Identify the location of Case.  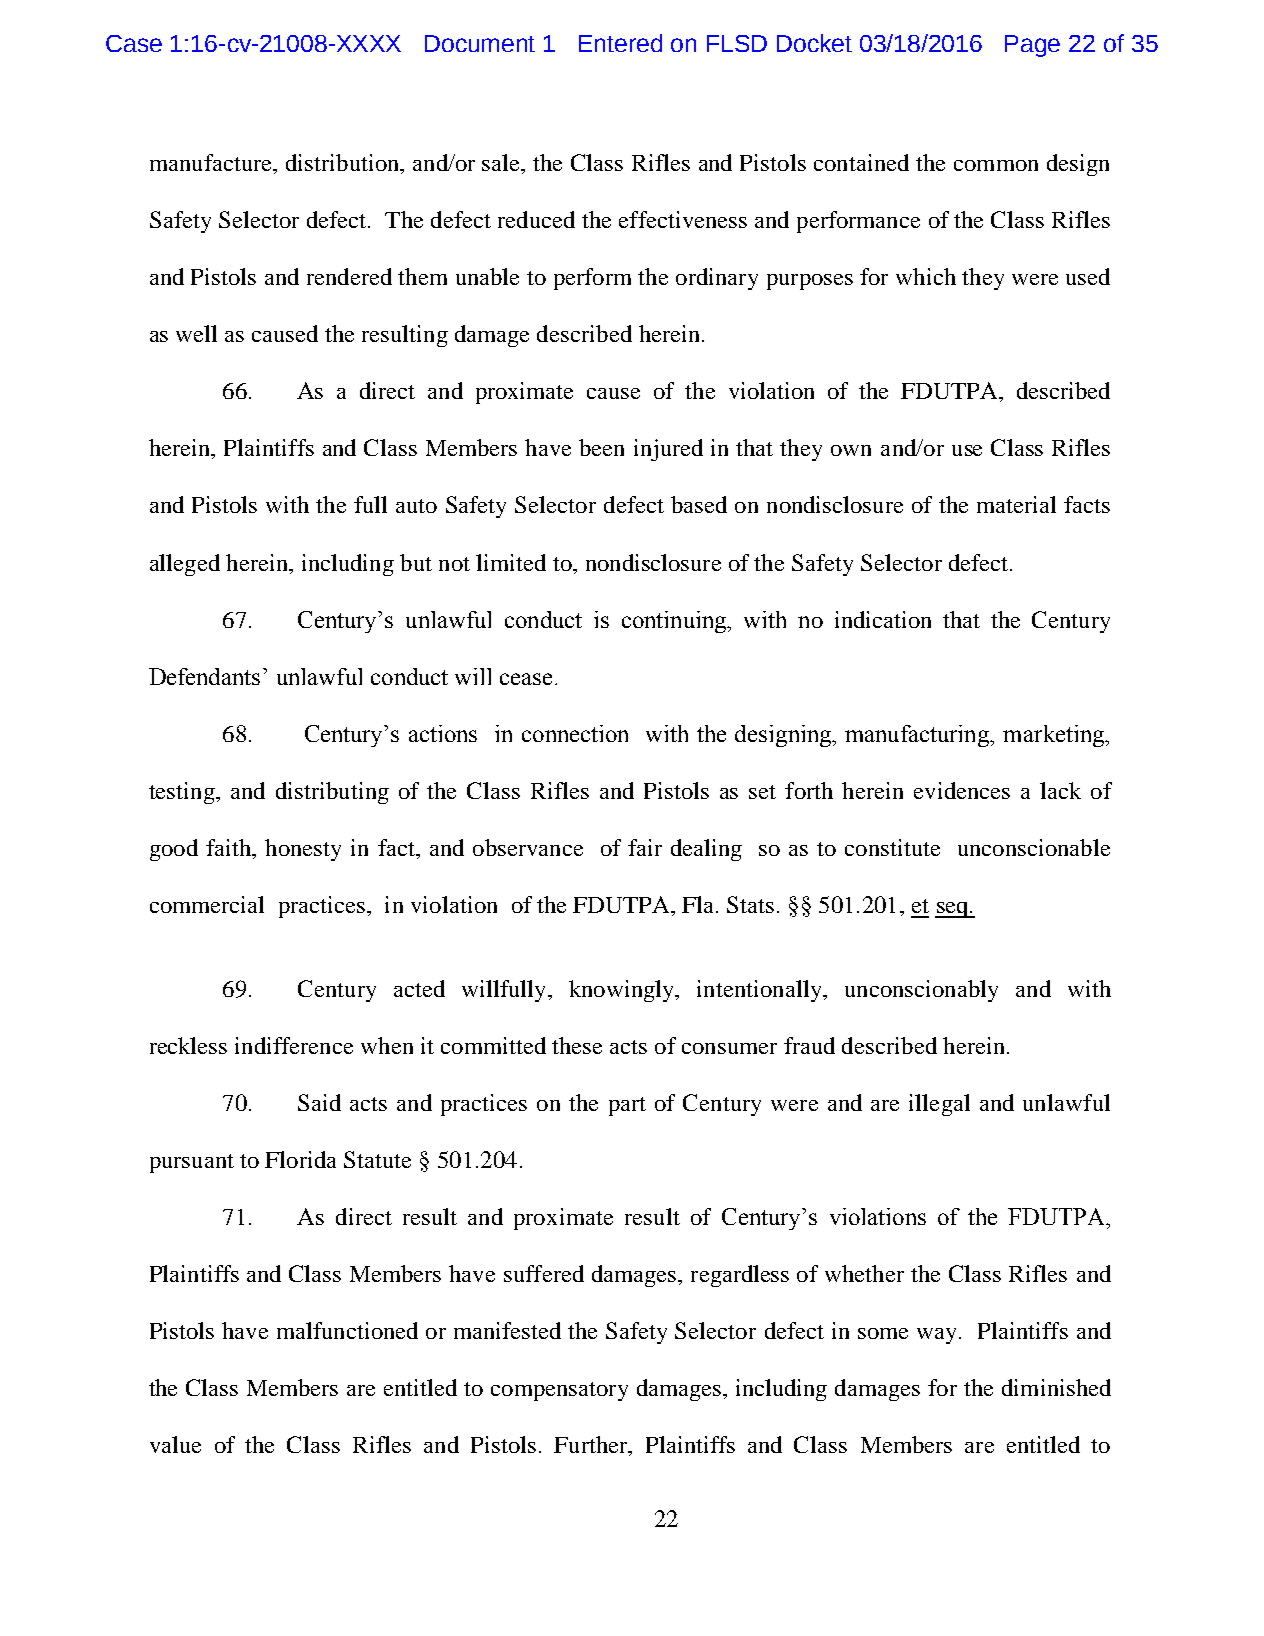
(134, 43).
